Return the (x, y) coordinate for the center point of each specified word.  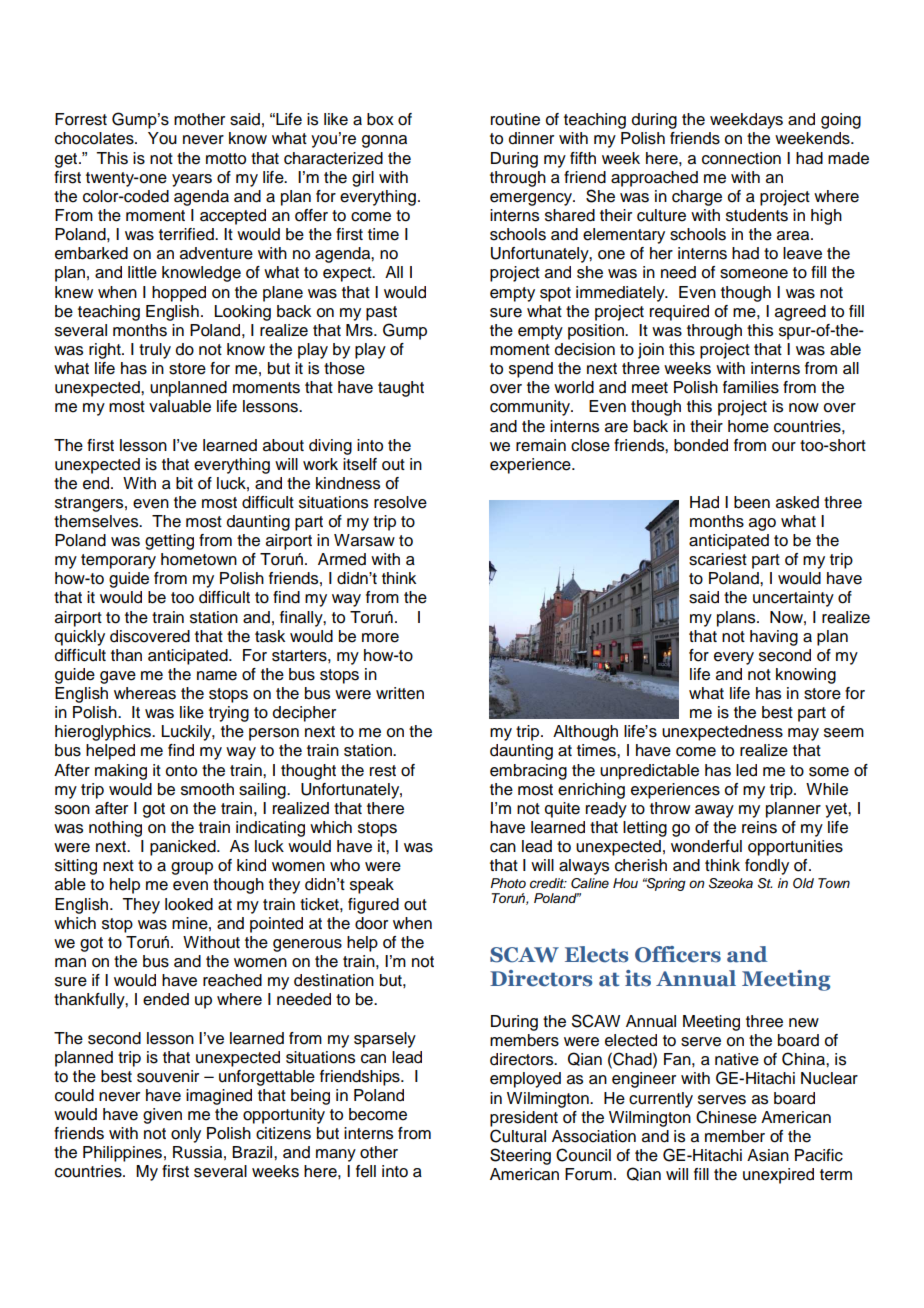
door (371, 923)
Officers (678, 954)
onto (181, 771)
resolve (400, 502)
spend (531, 370)
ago (762, 524)
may (803, 734)
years (192, 180)
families (751, 387)
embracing (528, 772)
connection (741, 158)
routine (515, 119)
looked (189, 904)
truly (155, 351)
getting (169, 542)
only (186, 1135)
